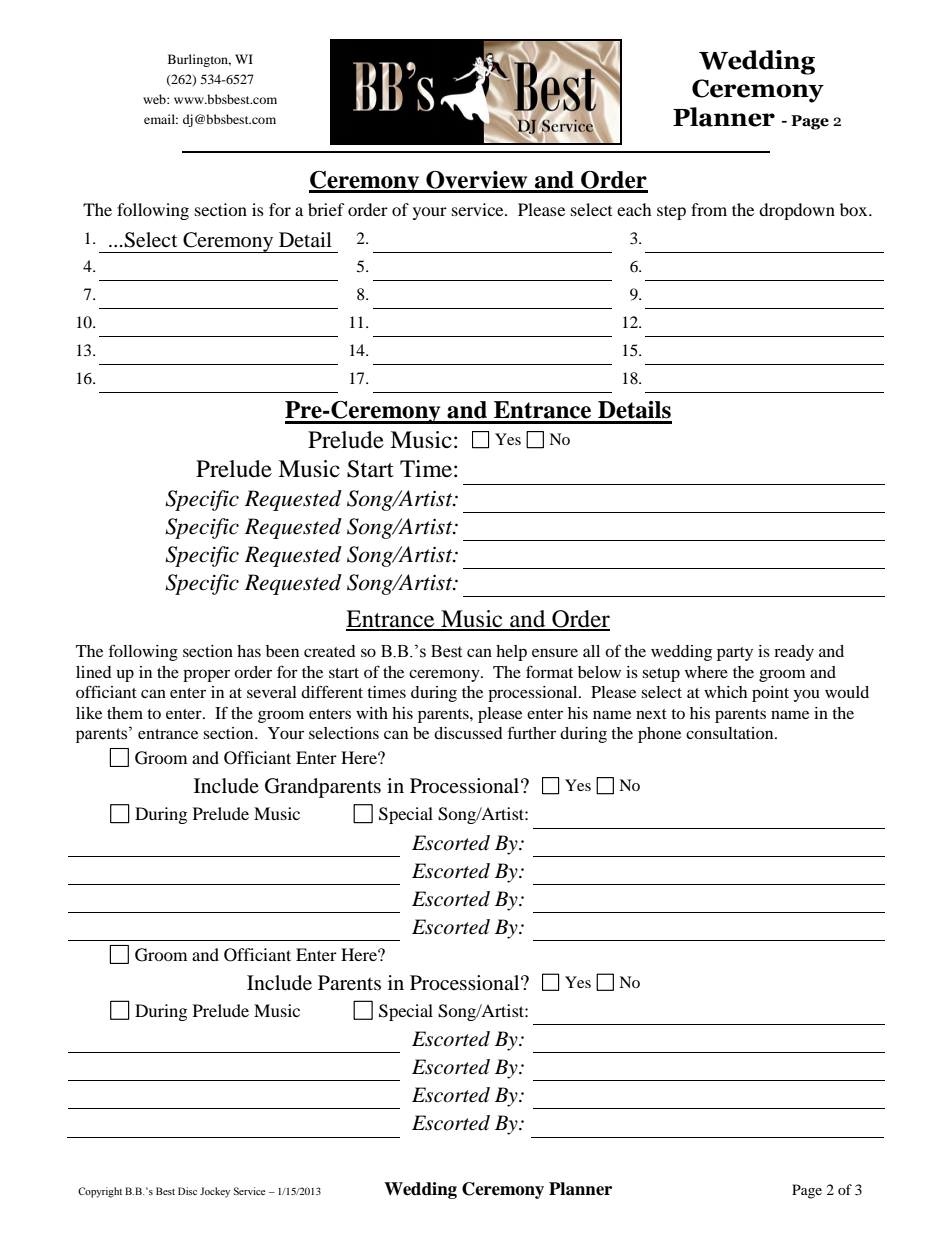 The width and height of the screenshot is (952, 1233). What do you see at coordinates (326, 209) in the screenshot?
I see `brief` at bounding box center [326, 209].
